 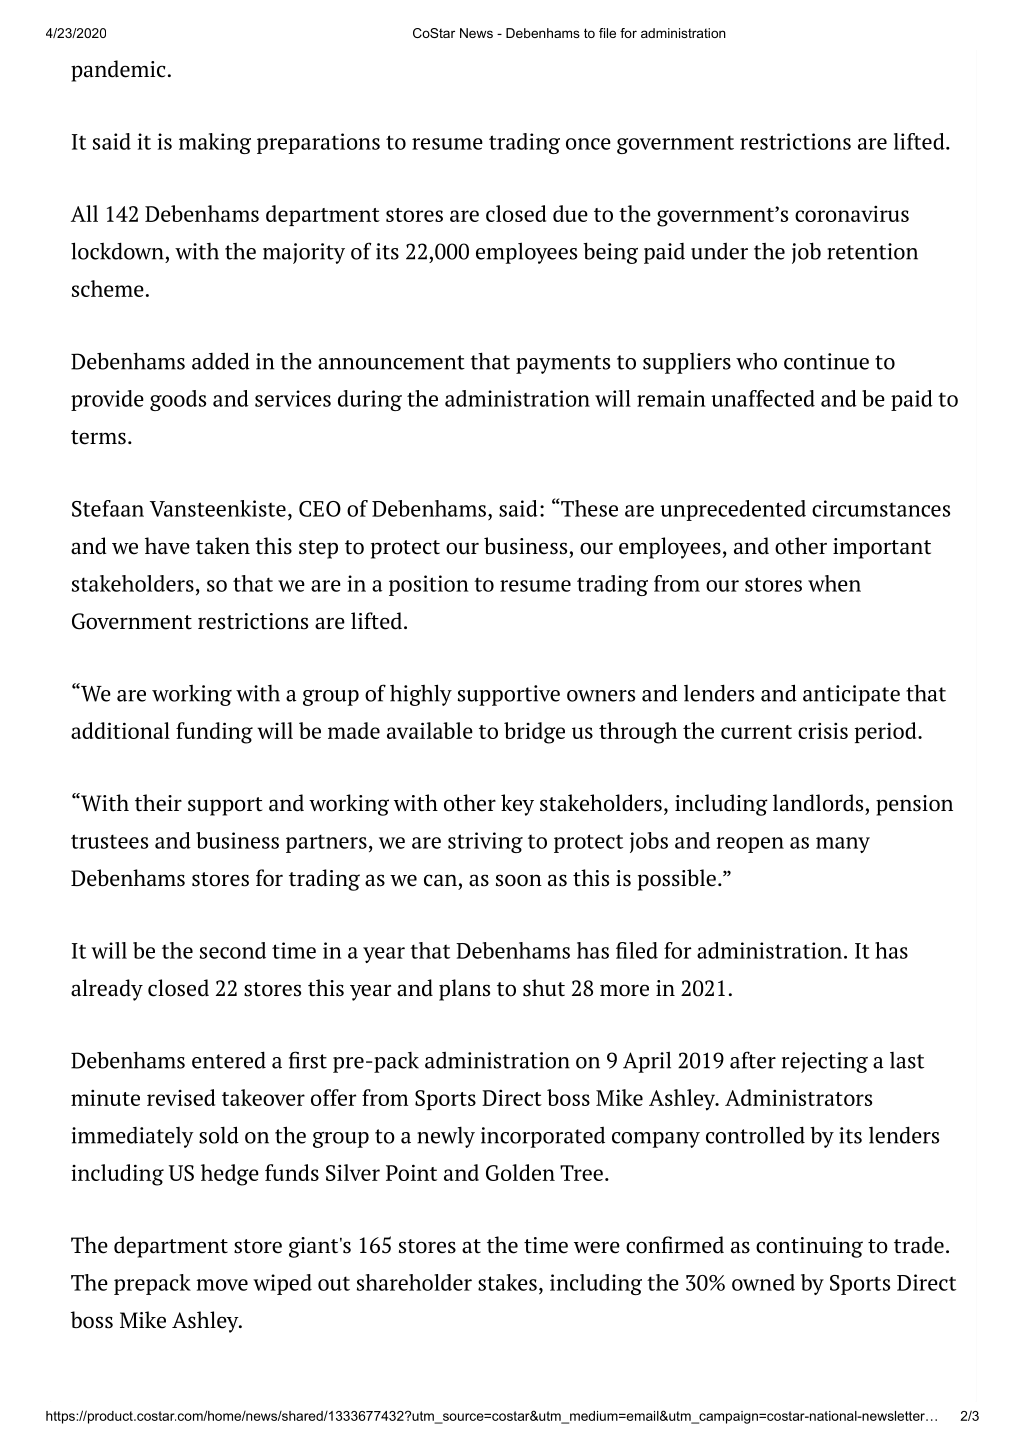 What do you see at coordinates (517, 805) in the screenshot?
I see `key` at bounding box center [517, 805].
